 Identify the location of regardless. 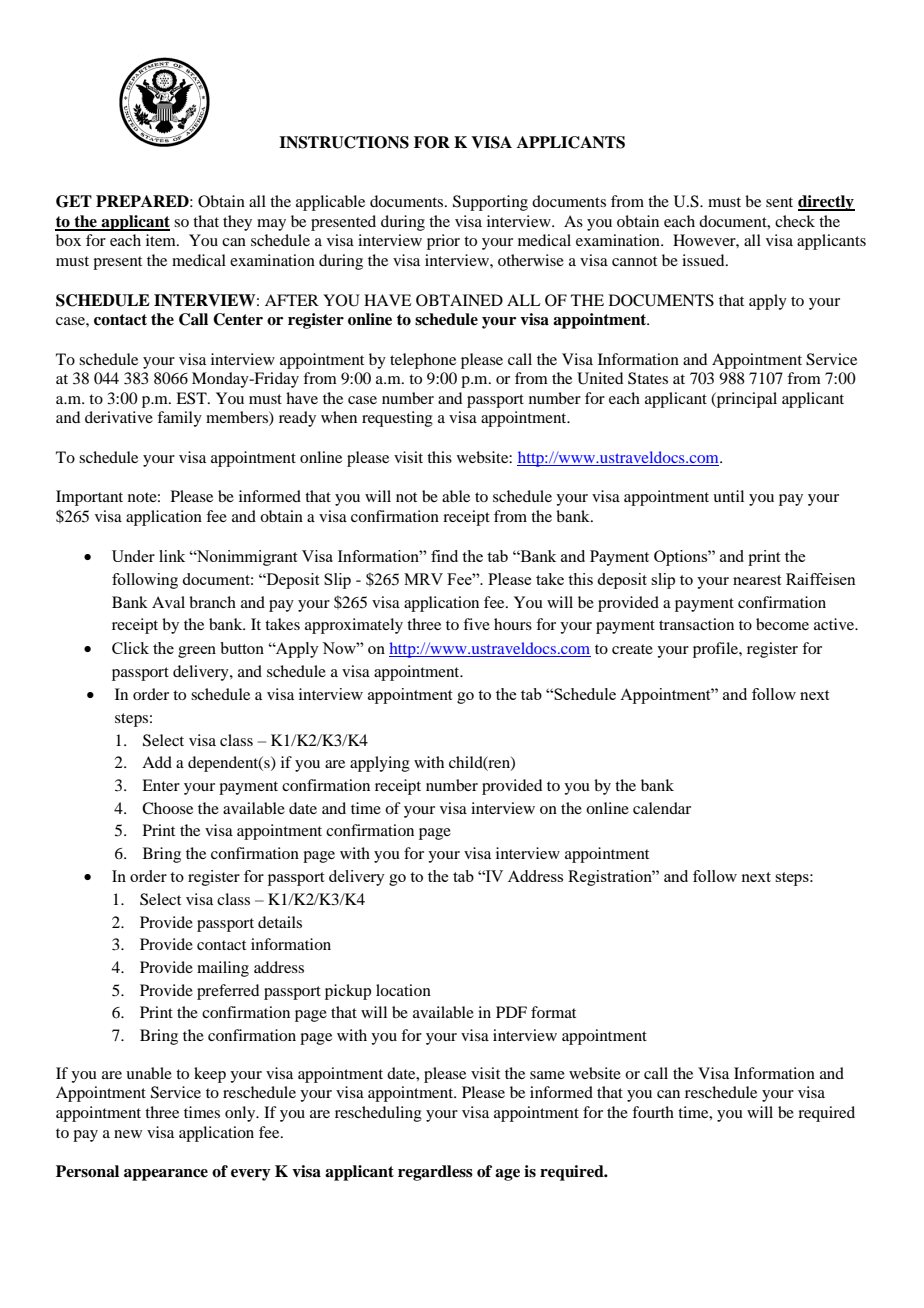
(435, 1173).
